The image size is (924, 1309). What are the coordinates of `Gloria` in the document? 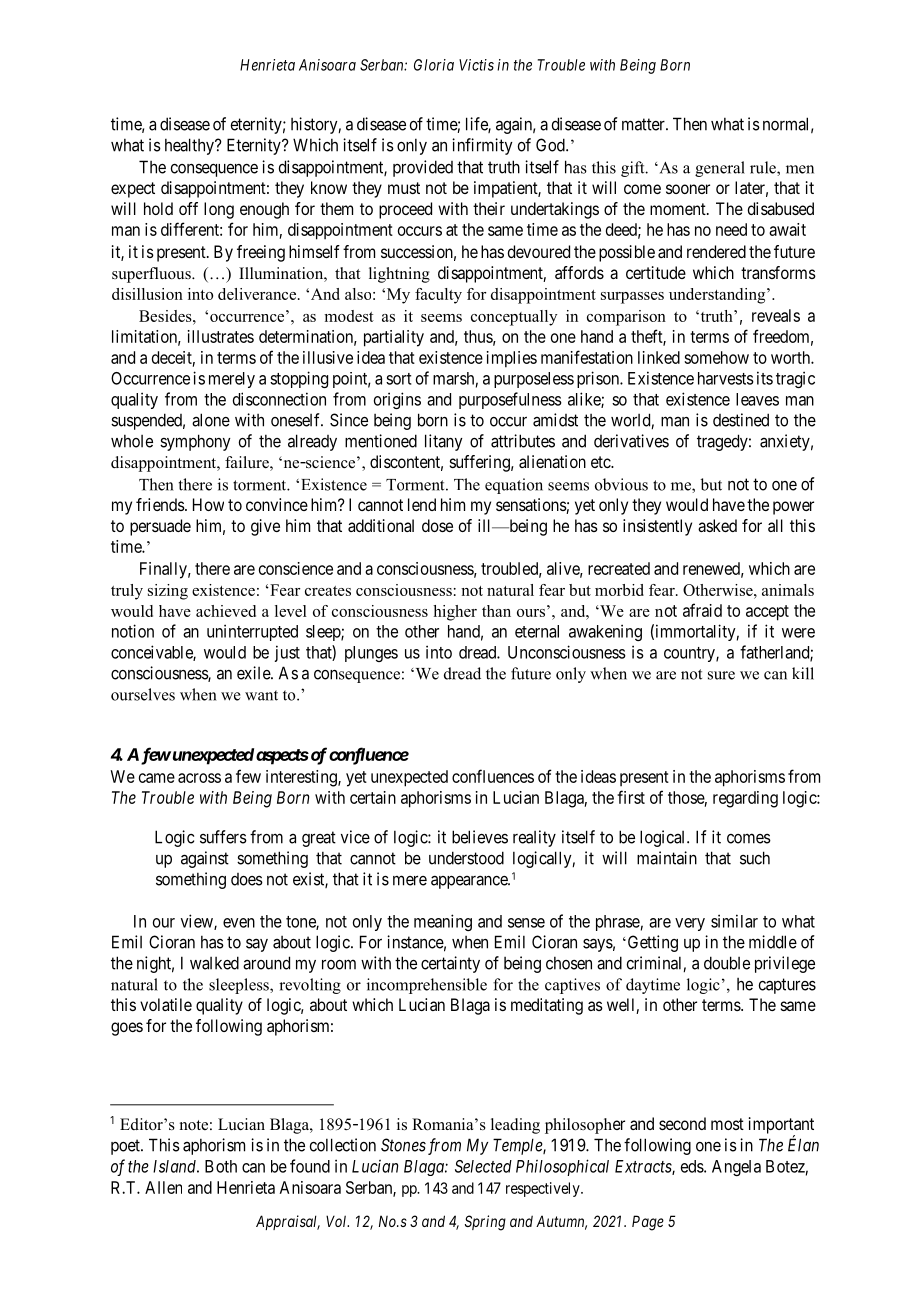 It's located at (434, 65).
